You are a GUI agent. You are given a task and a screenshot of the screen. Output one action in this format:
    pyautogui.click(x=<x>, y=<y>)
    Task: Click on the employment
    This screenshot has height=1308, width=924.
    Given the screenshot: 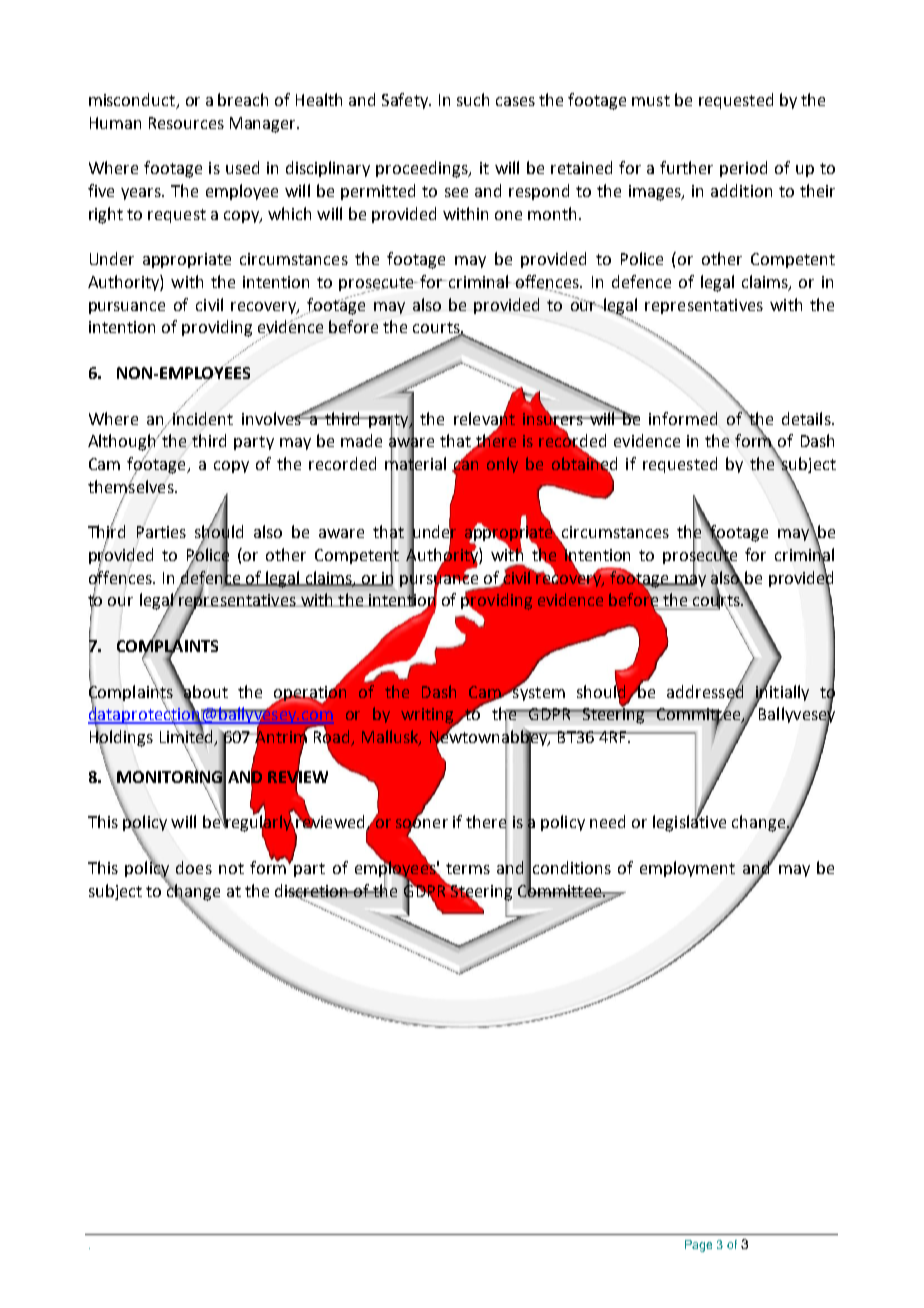 What is the action you would take?
    pyautogui.click(x=687, y=869)
